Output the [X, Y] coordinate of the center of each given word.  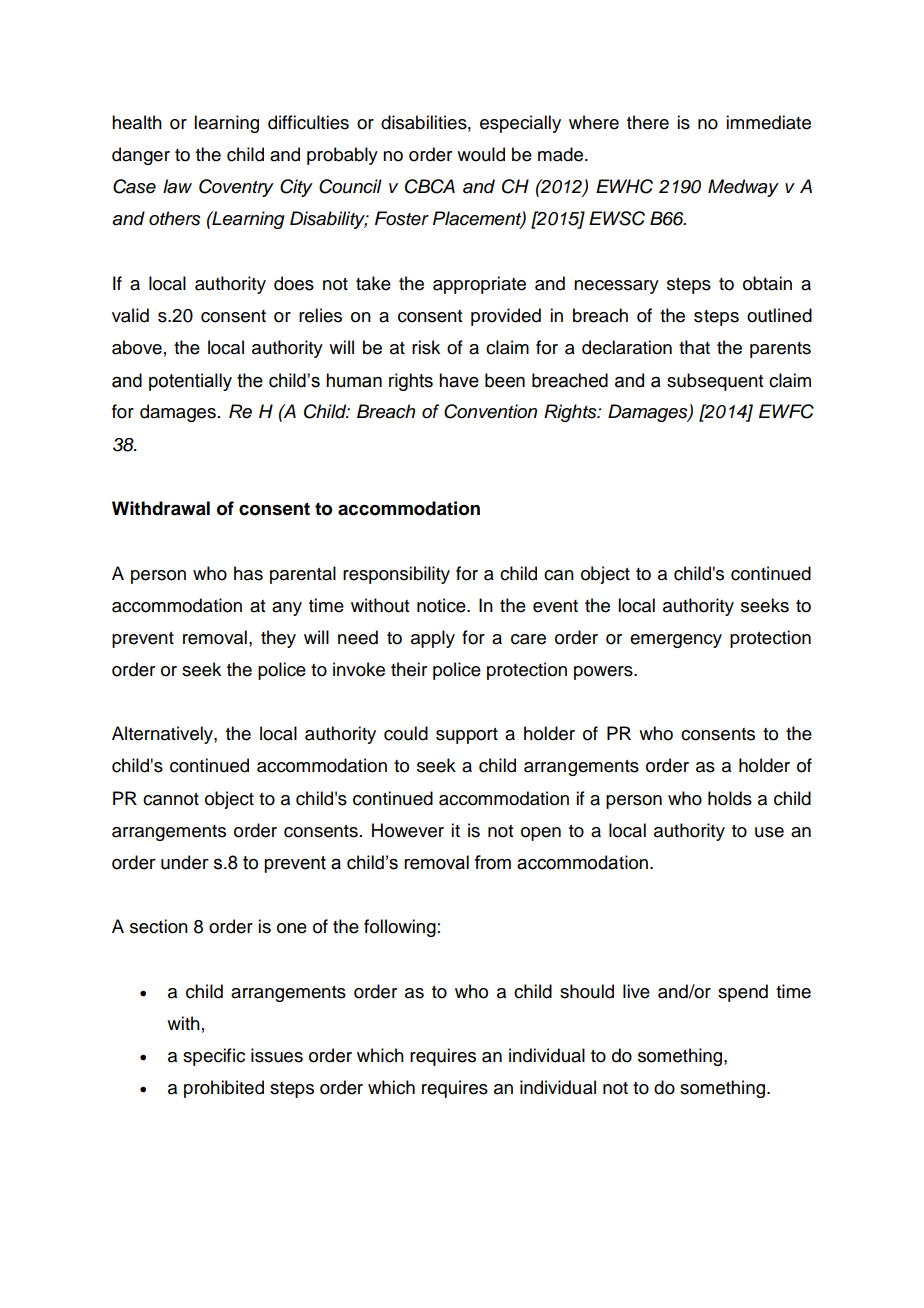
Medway [743, 188]
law [177, 186]
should [587, 991]
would [481, 154]
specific [214, 1057]
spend [743, 993]
